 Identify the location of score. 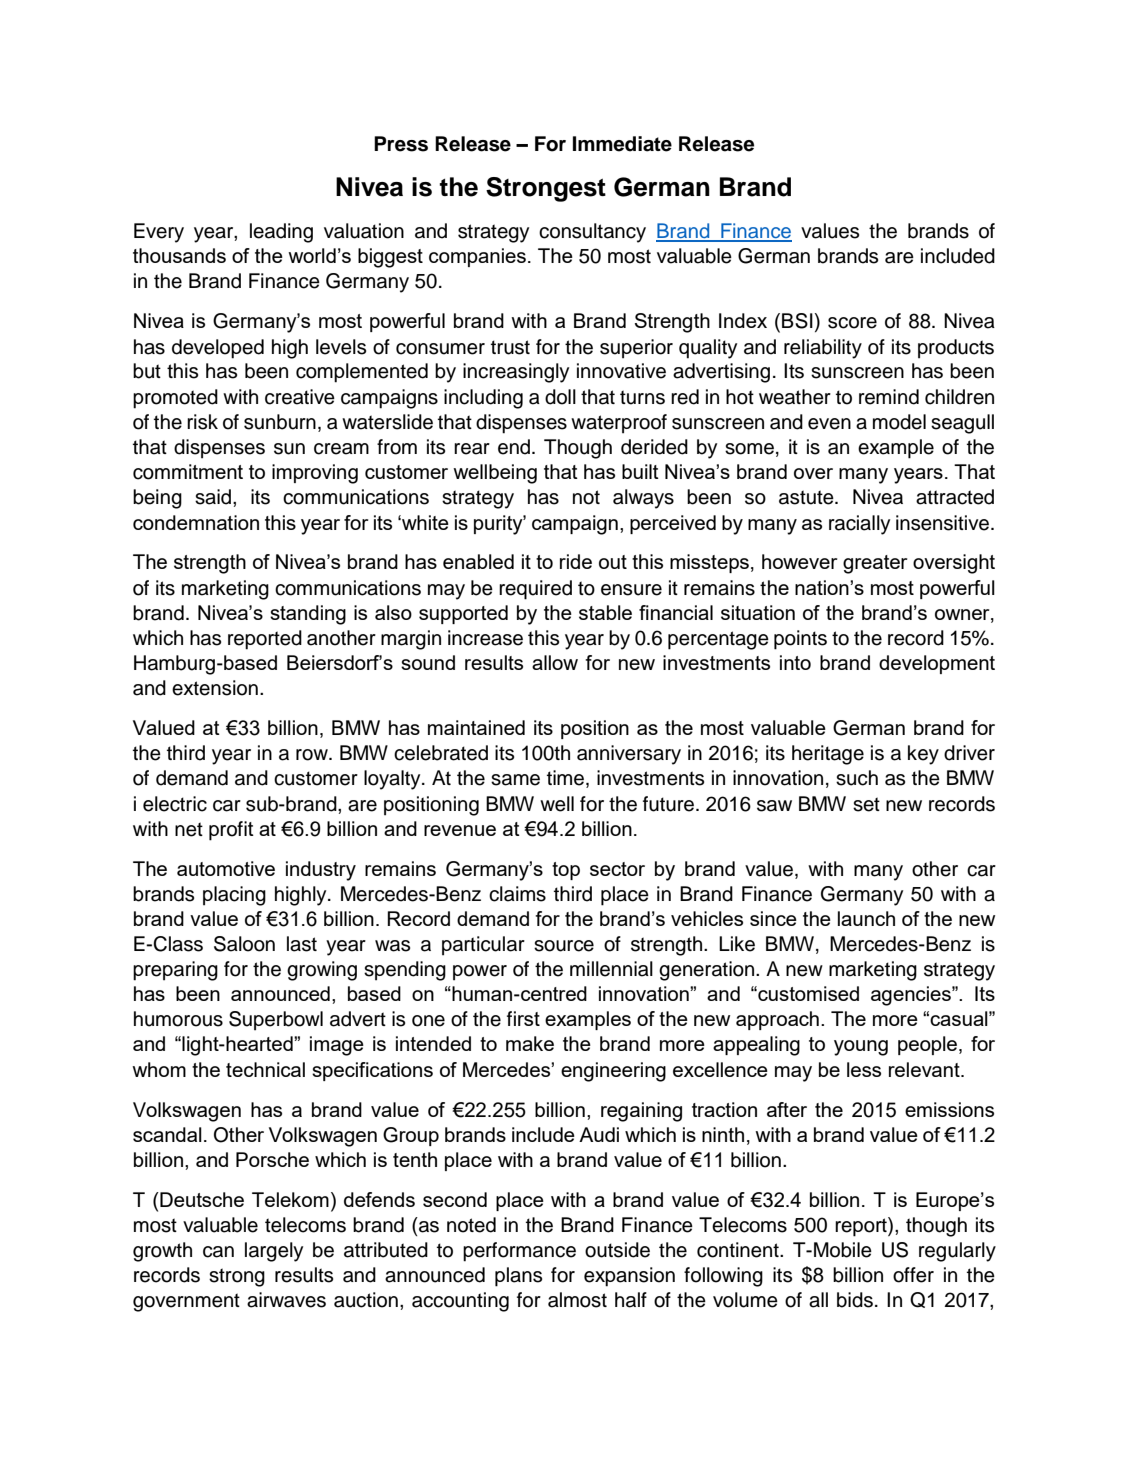
(852, 323).
